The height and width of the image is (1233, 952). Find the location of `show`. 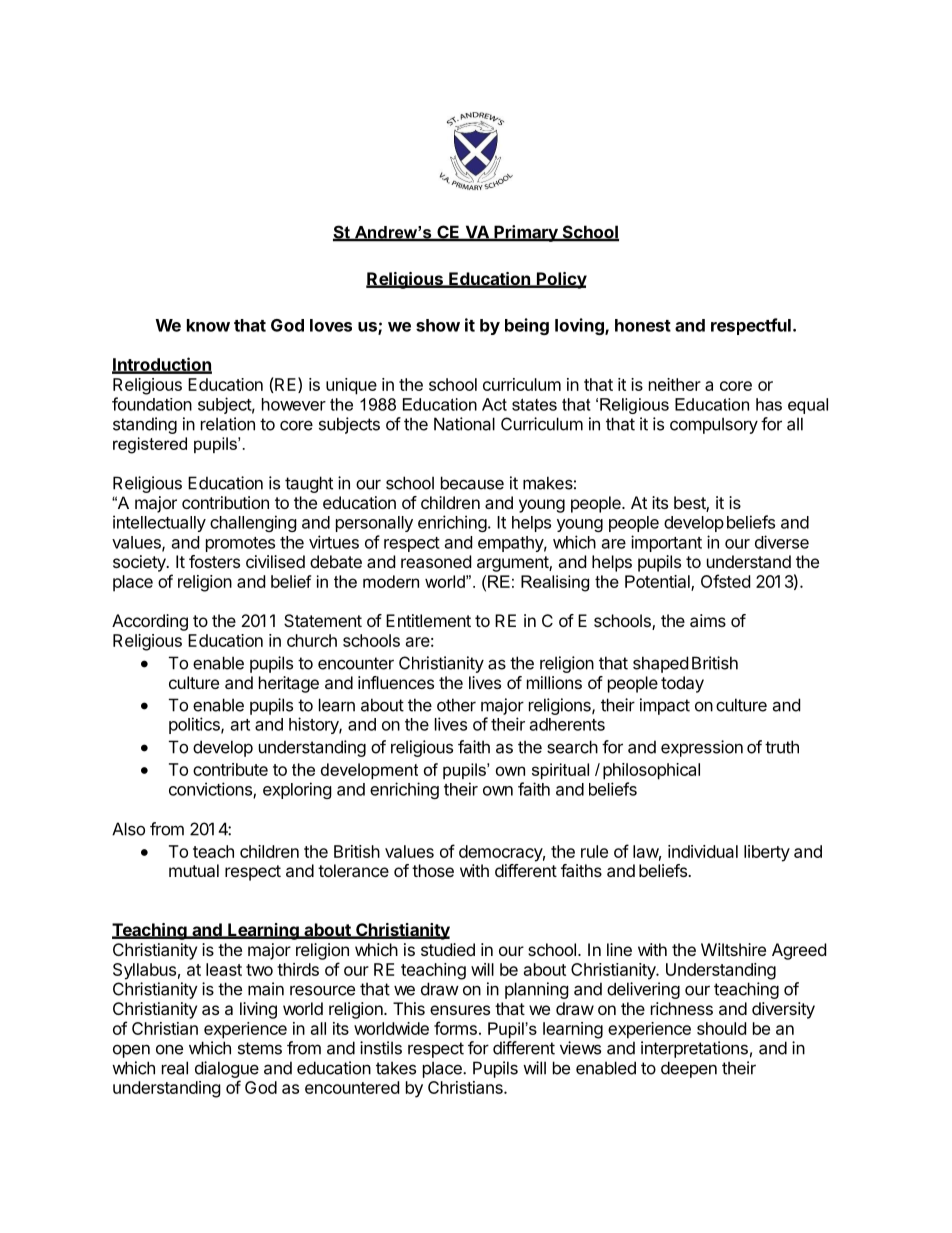

show is located at coordinates (438, 325).
